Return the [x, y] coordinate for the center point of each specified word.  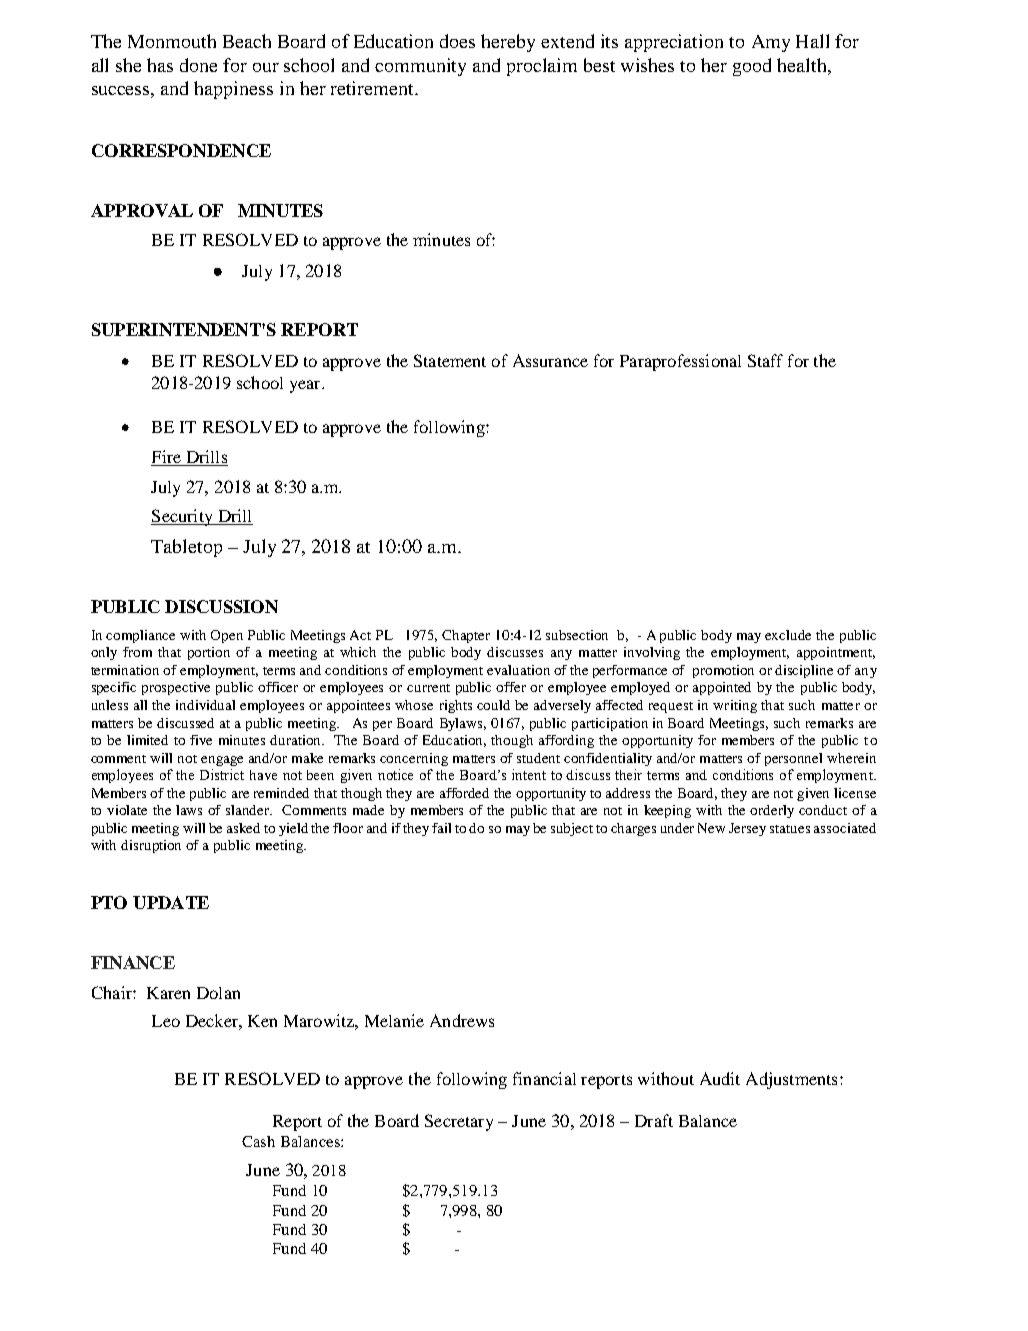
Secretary [459, 1122]
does [457, 41]
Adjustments [791, 1080]
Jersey [747, 829]
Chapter [466, 636]
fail [441, 828]
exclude [788, 635]
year [306, 386]
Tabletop [186, 548]
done [198, 65]
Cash [258, 1141]
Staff [765, 360]
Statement [450, 360]
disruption [151, 846]
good [752, 67]
